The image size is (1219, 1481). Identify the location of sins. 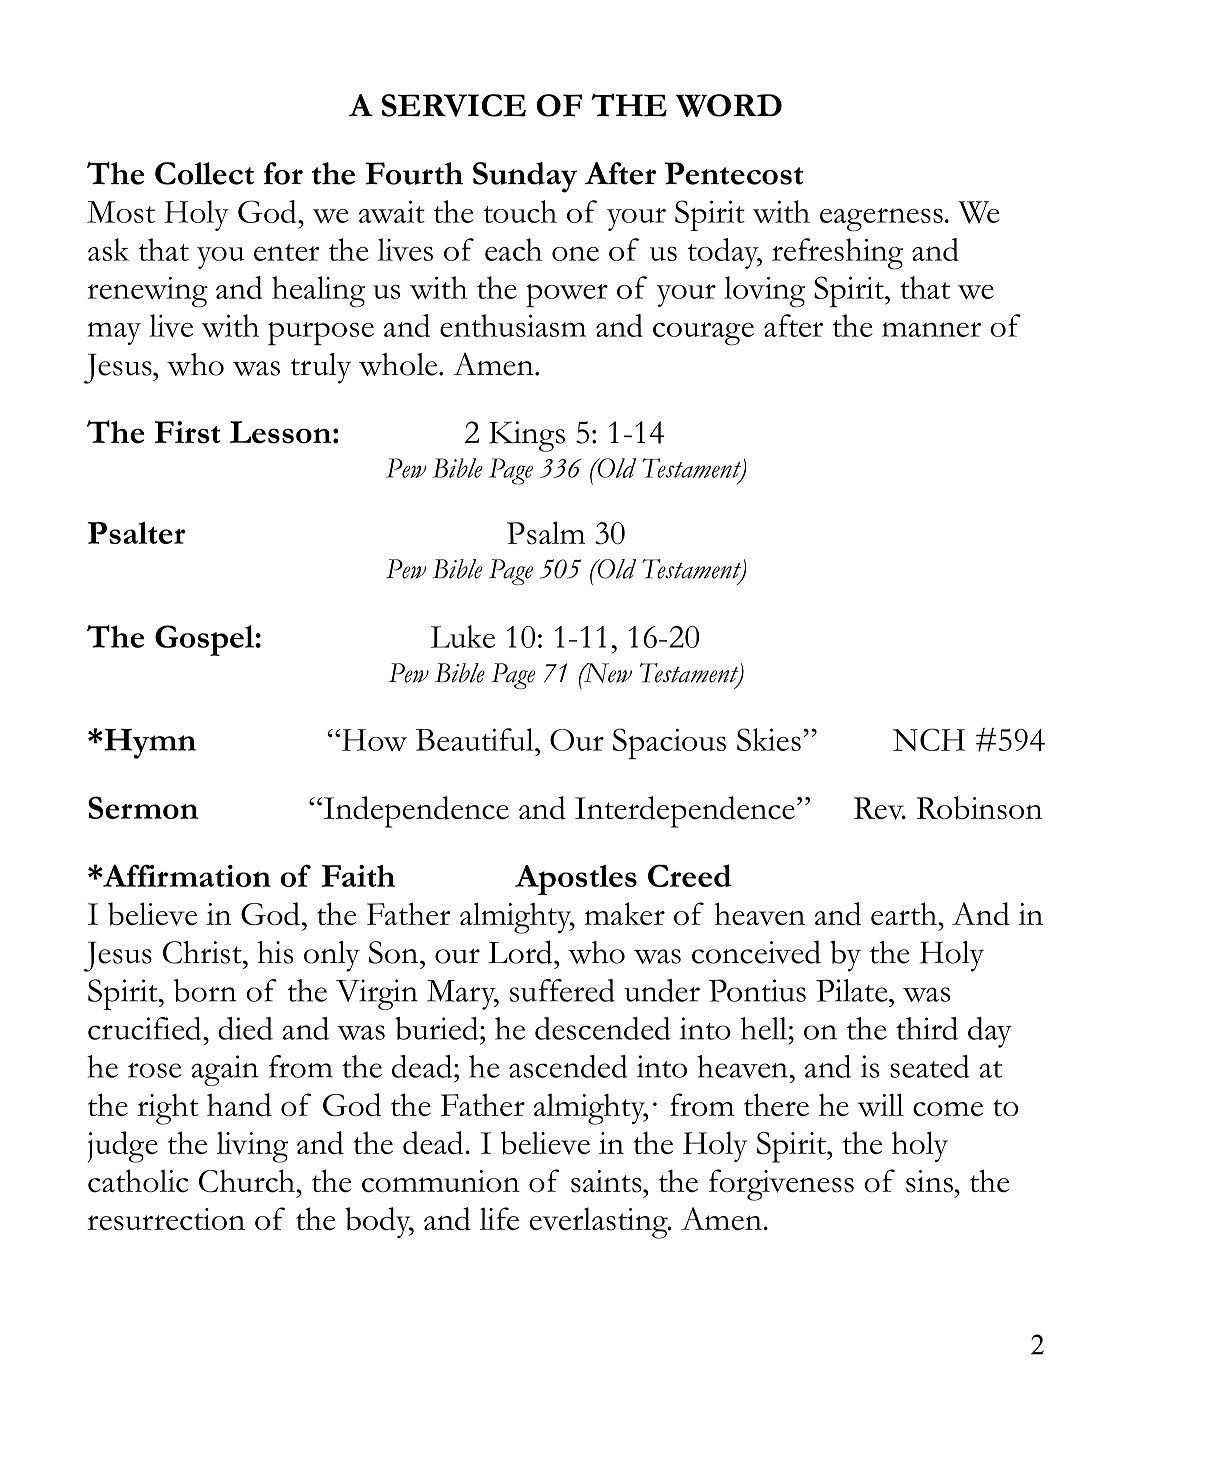
(930, 1181).
